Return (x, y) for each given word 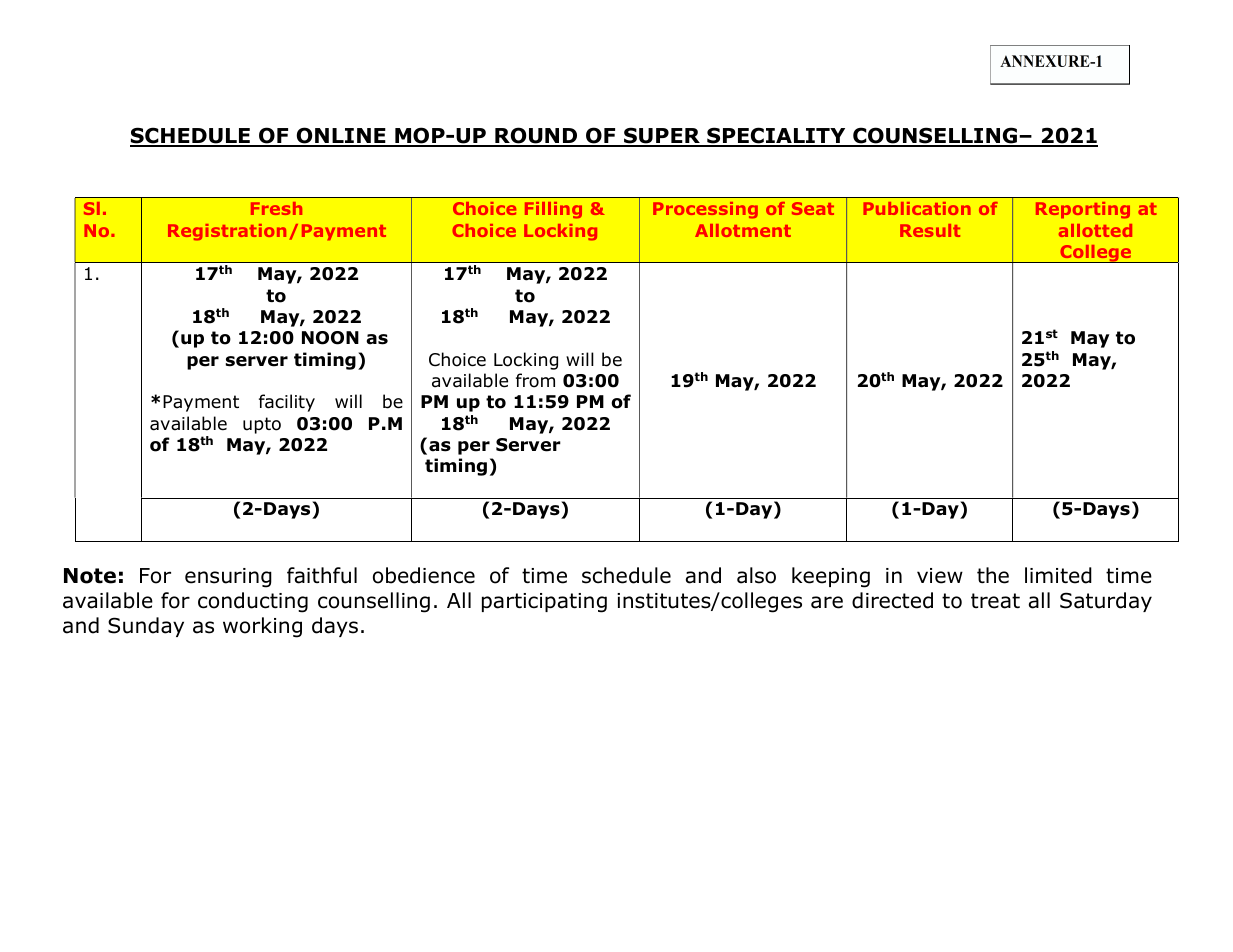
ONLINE (341, 136)
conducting (253, 602)
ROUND (536, 136)
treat (995, 601)
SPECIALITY (776, 136)
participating (544, 603)
